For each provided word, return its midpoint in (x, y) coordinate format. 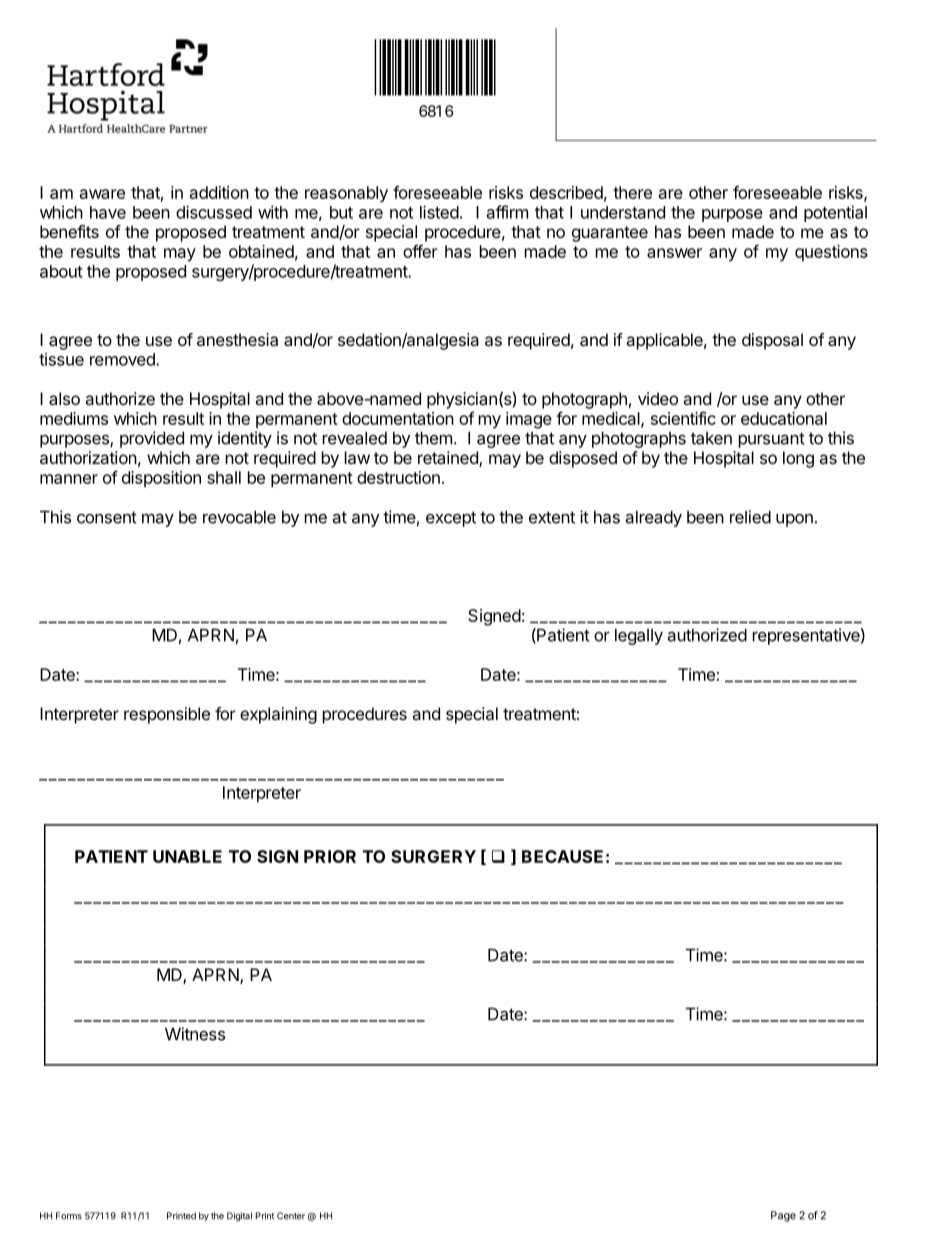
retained (449, 459)
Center (291, 1216)
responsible (167, 715)
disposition (161, 479)
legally (639, 637)
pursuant (772, 440)
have (108, 212)
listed (439, 212)
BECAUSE (562, 856)
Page (783, 1216)
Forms (69, 1216)
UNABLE (187, 856)
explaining (278, 715)
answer (674, 253)
